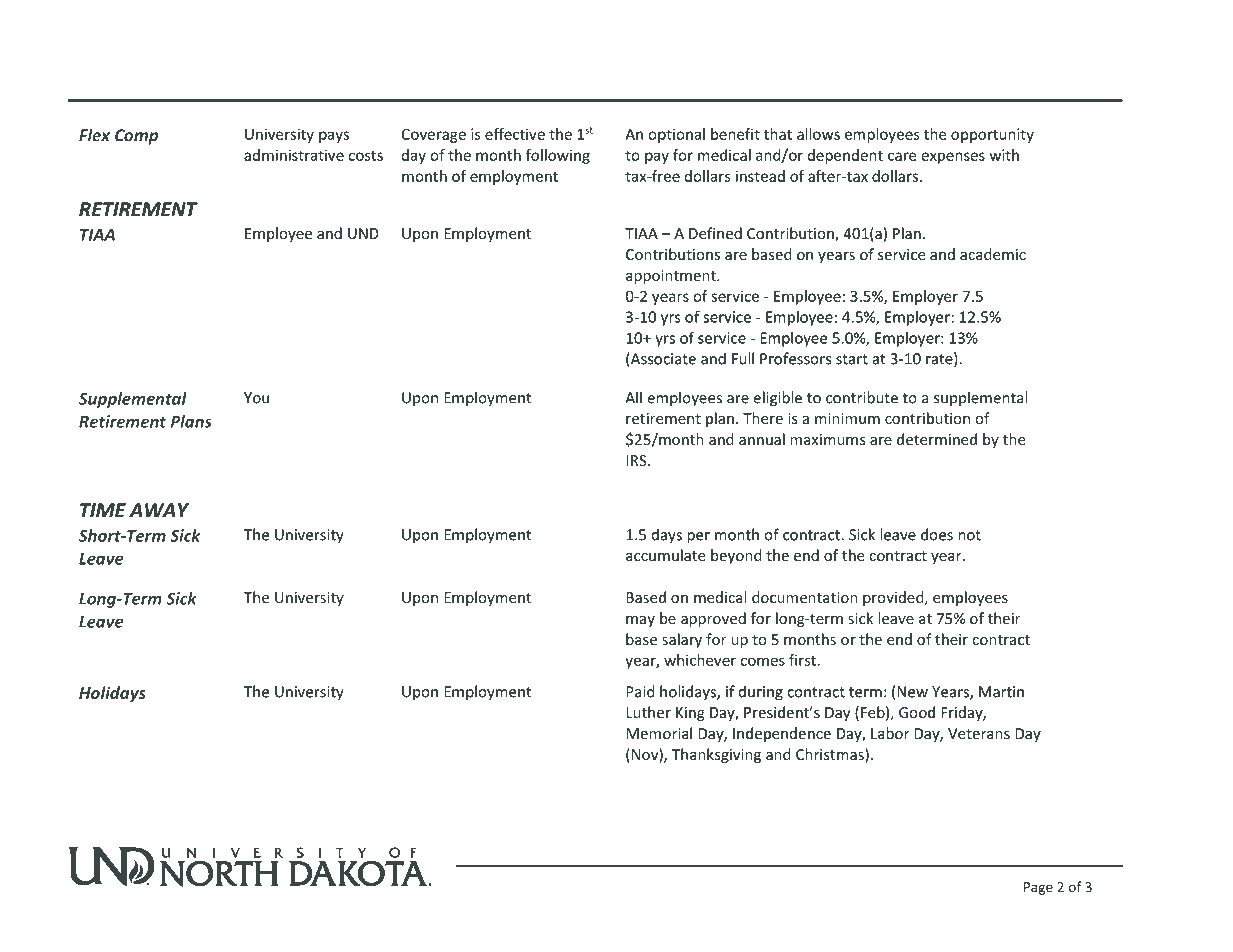 Image resolution: width=1233 pixels, height=952 pixels. I want to click on accumulate, so click(665, 555).
